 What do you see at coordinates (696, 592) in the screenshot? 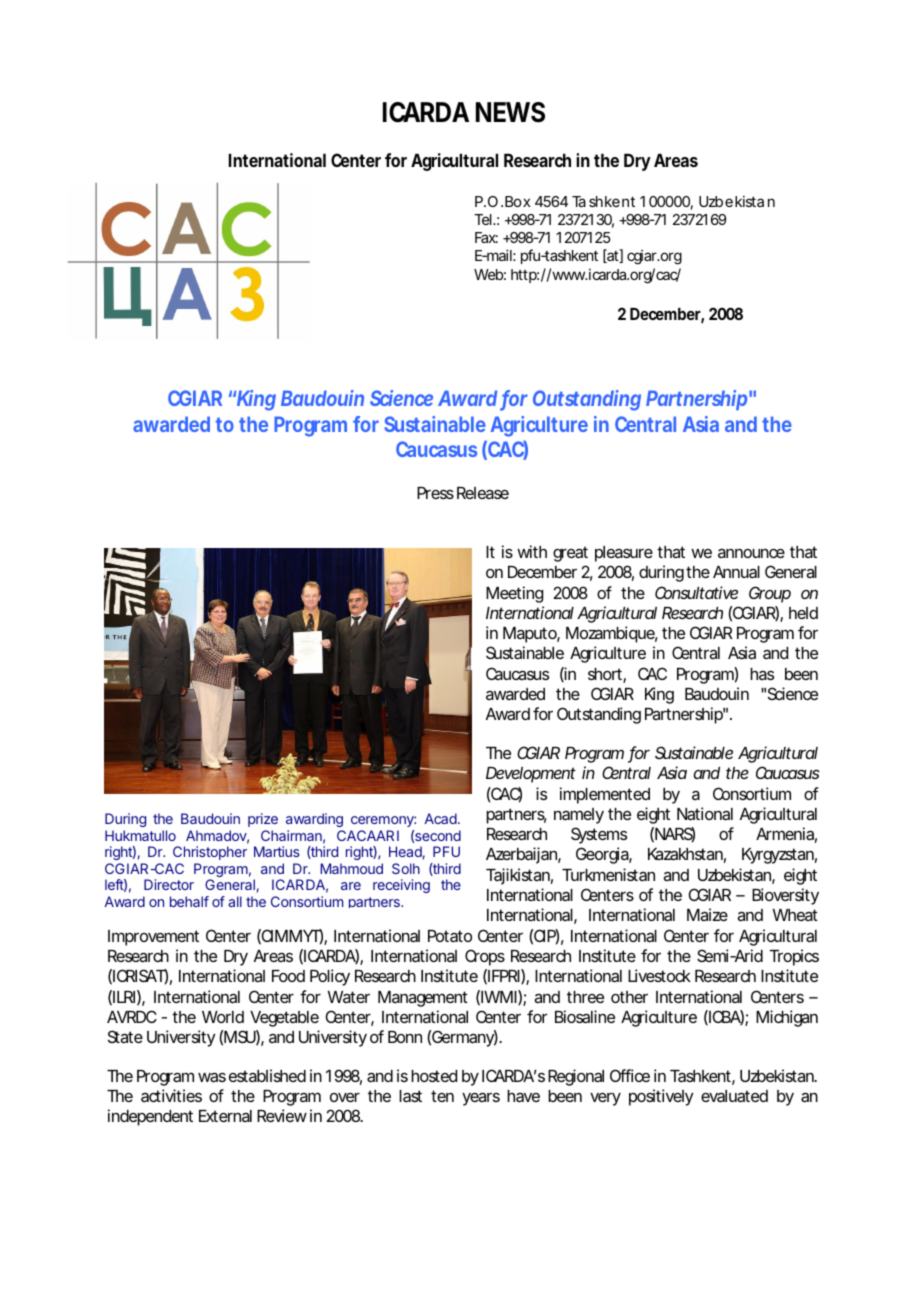
I see `Consultative` at bounding box center [696, 592].
